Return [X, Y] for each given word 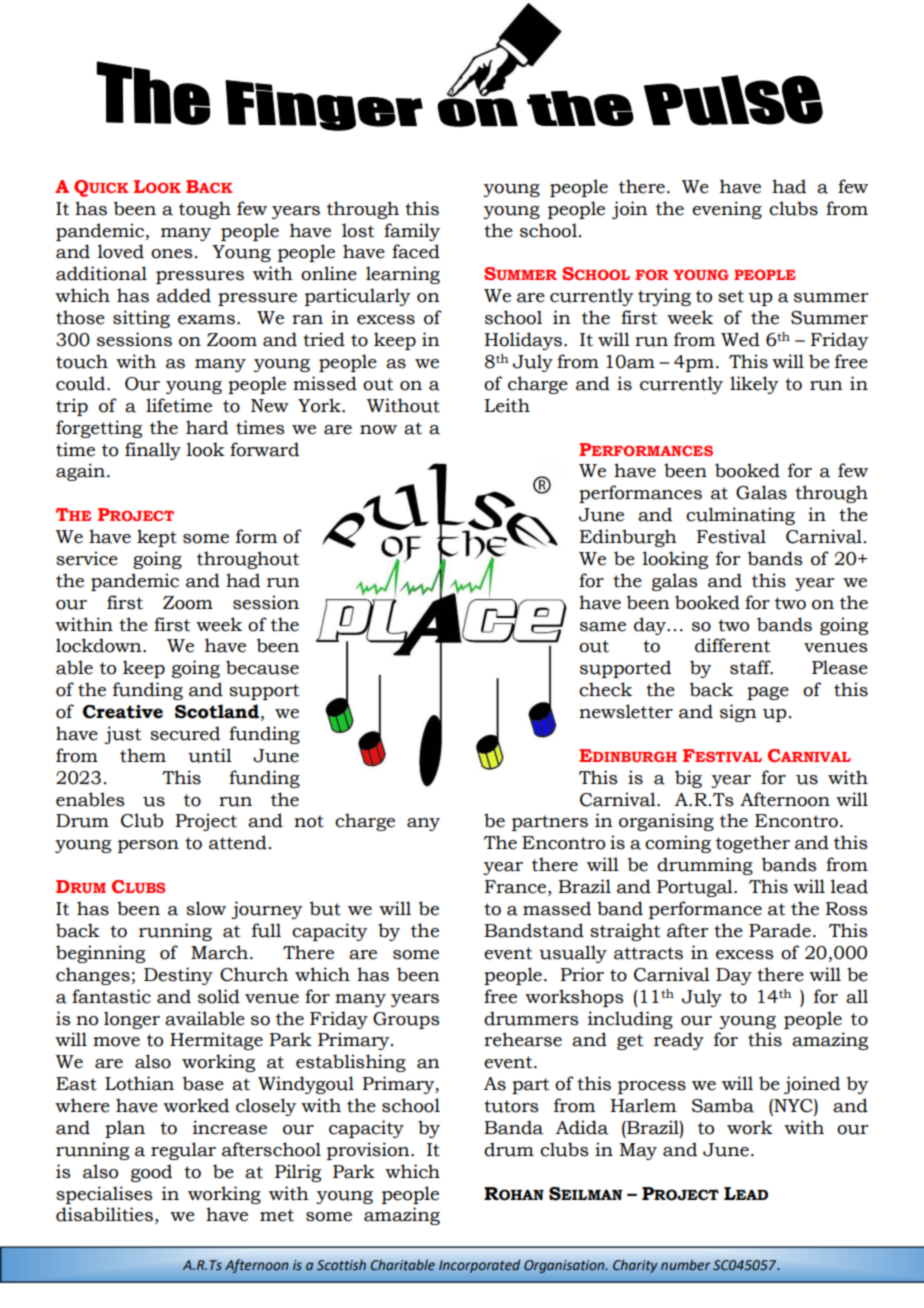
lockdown [100, 645]
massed [557, 908]
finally [153, 451]
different [732, 645]
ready [679, 1041]
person [148, 846]
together [753, 844]
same [603, 627]
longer [132, 1020]
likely [754, 385]
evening [727, 210]
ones [172, 254]
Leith [507, 405]
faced [416, 251]
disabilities [104, 1214]
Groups [406, 1020]
